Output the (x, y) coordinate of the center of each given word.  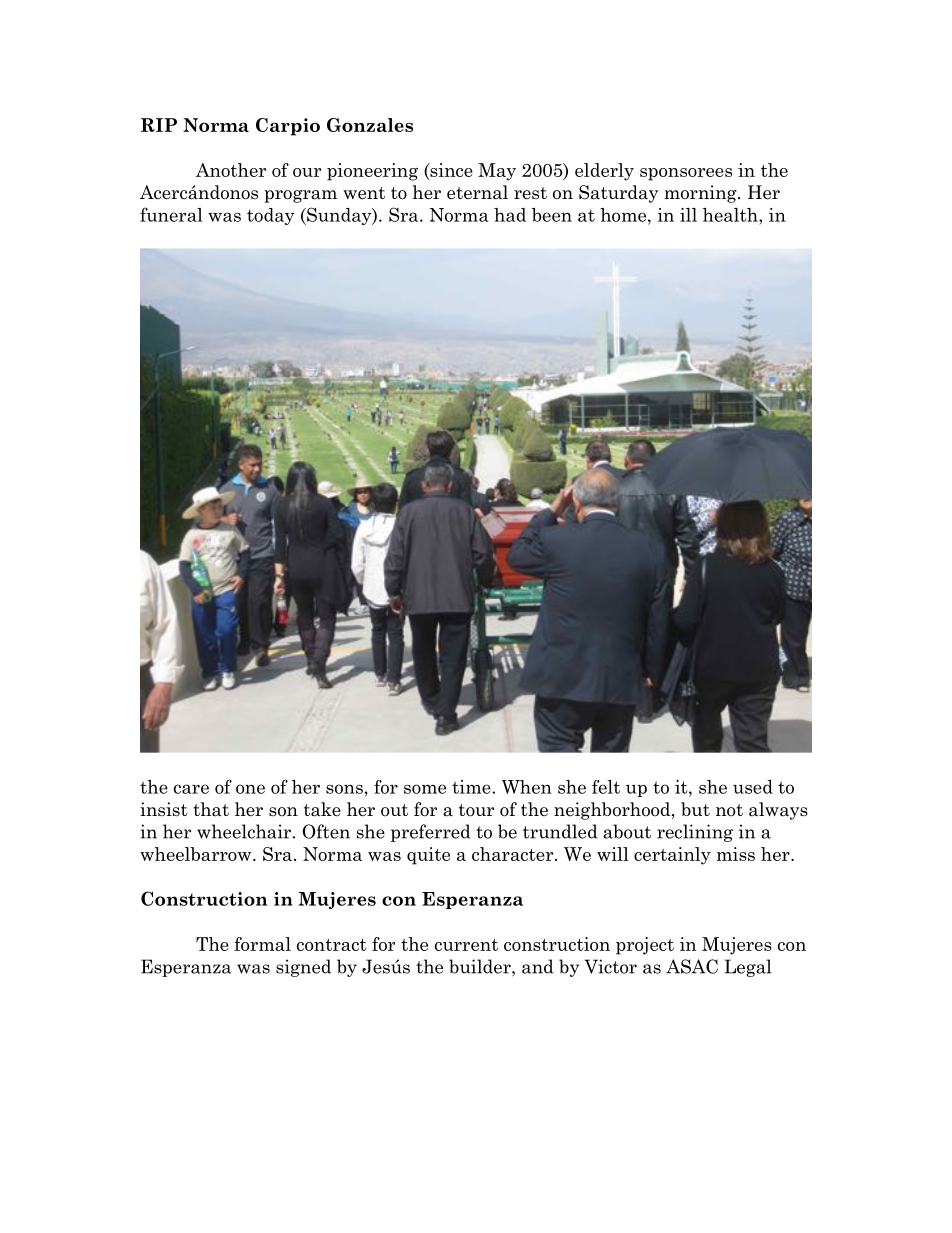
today (271, 216)
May (497, 172)
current (466, 945)
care (191, 789)
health (731, 215)
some (425, 789)
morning (701, 194)
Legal (748, 968)
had (510, 215)
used (753, 787)
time (472, 787)
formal (262, 944)
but (695, 809)
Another (231, 170)
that (211, 809)
